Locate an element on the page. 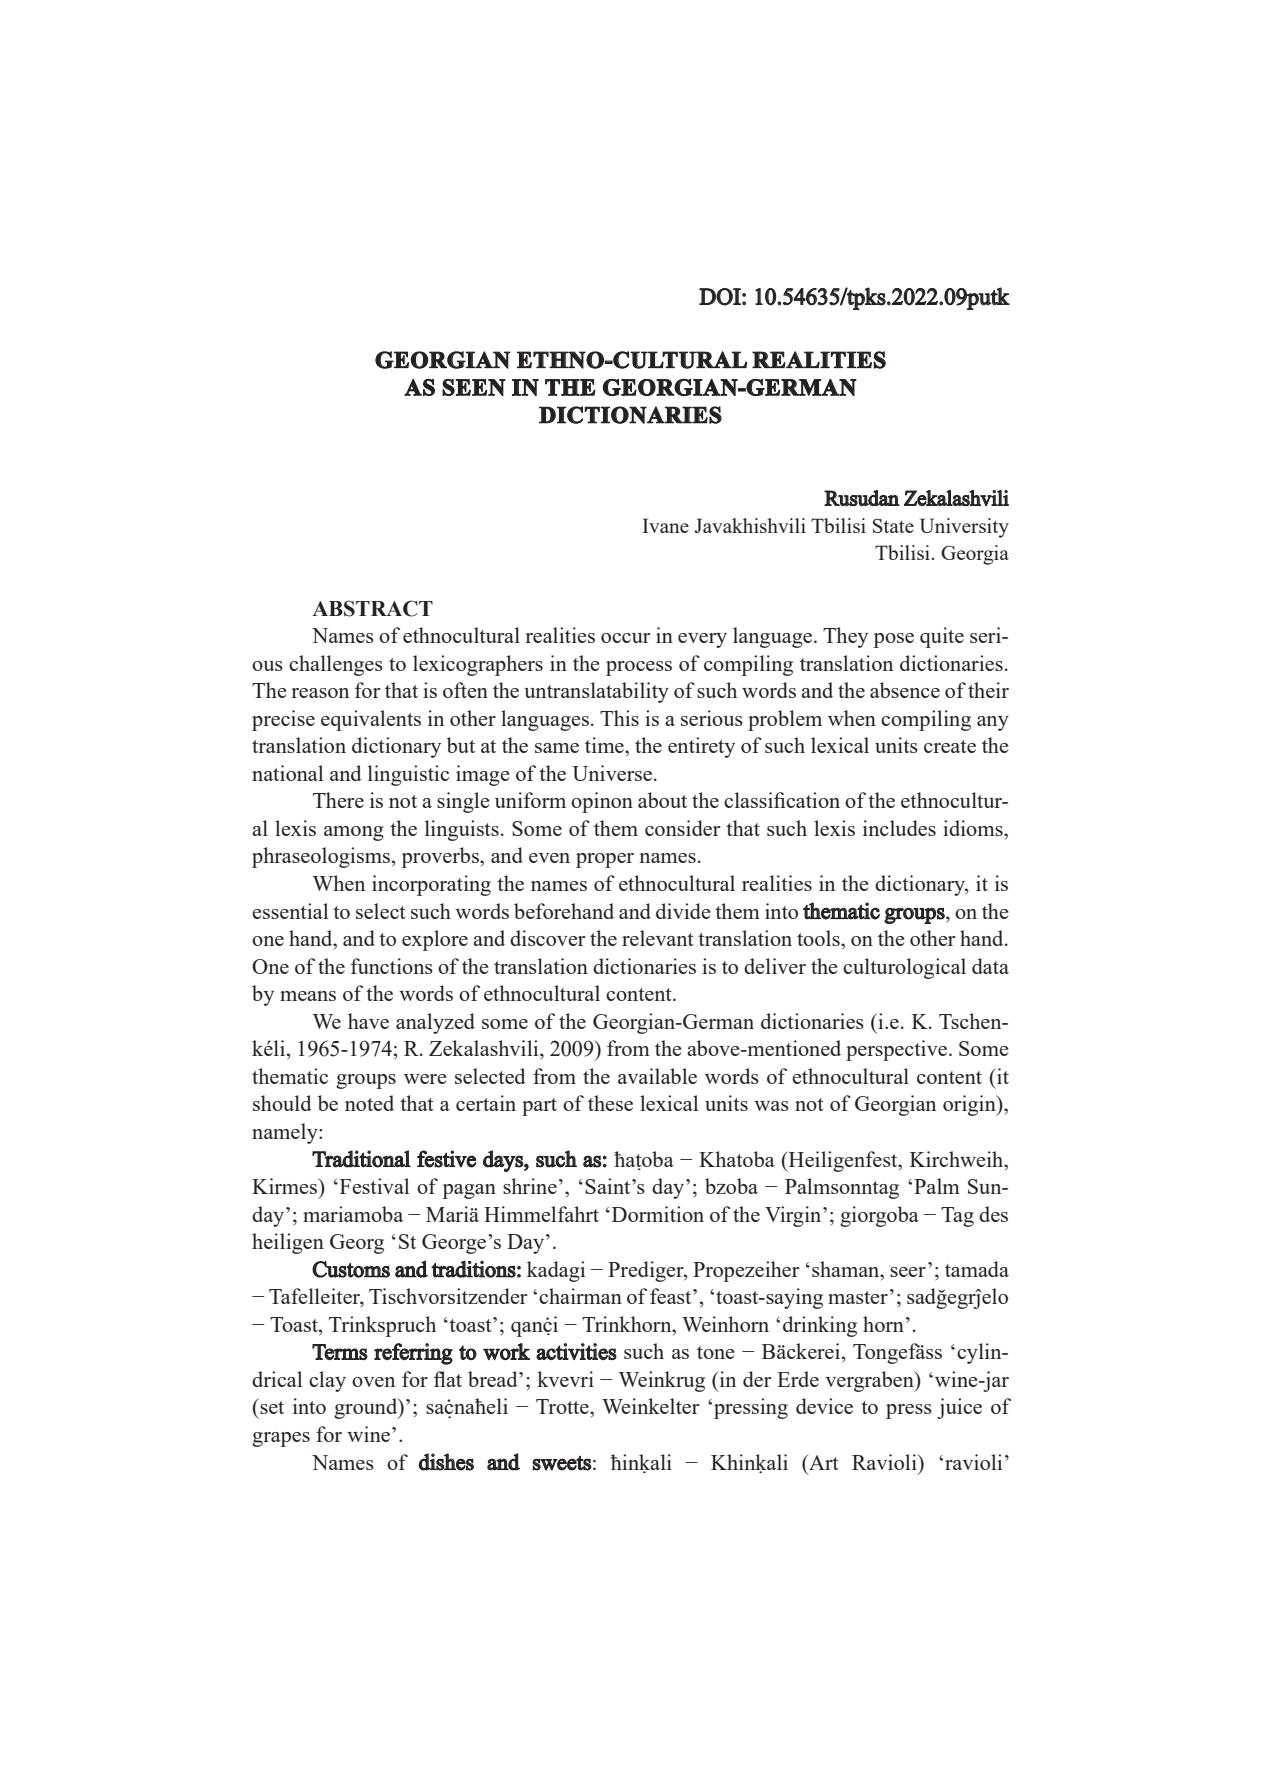 The width and height of the page is (1261, 1784). sweets is located at coordinates (562, 1463).
